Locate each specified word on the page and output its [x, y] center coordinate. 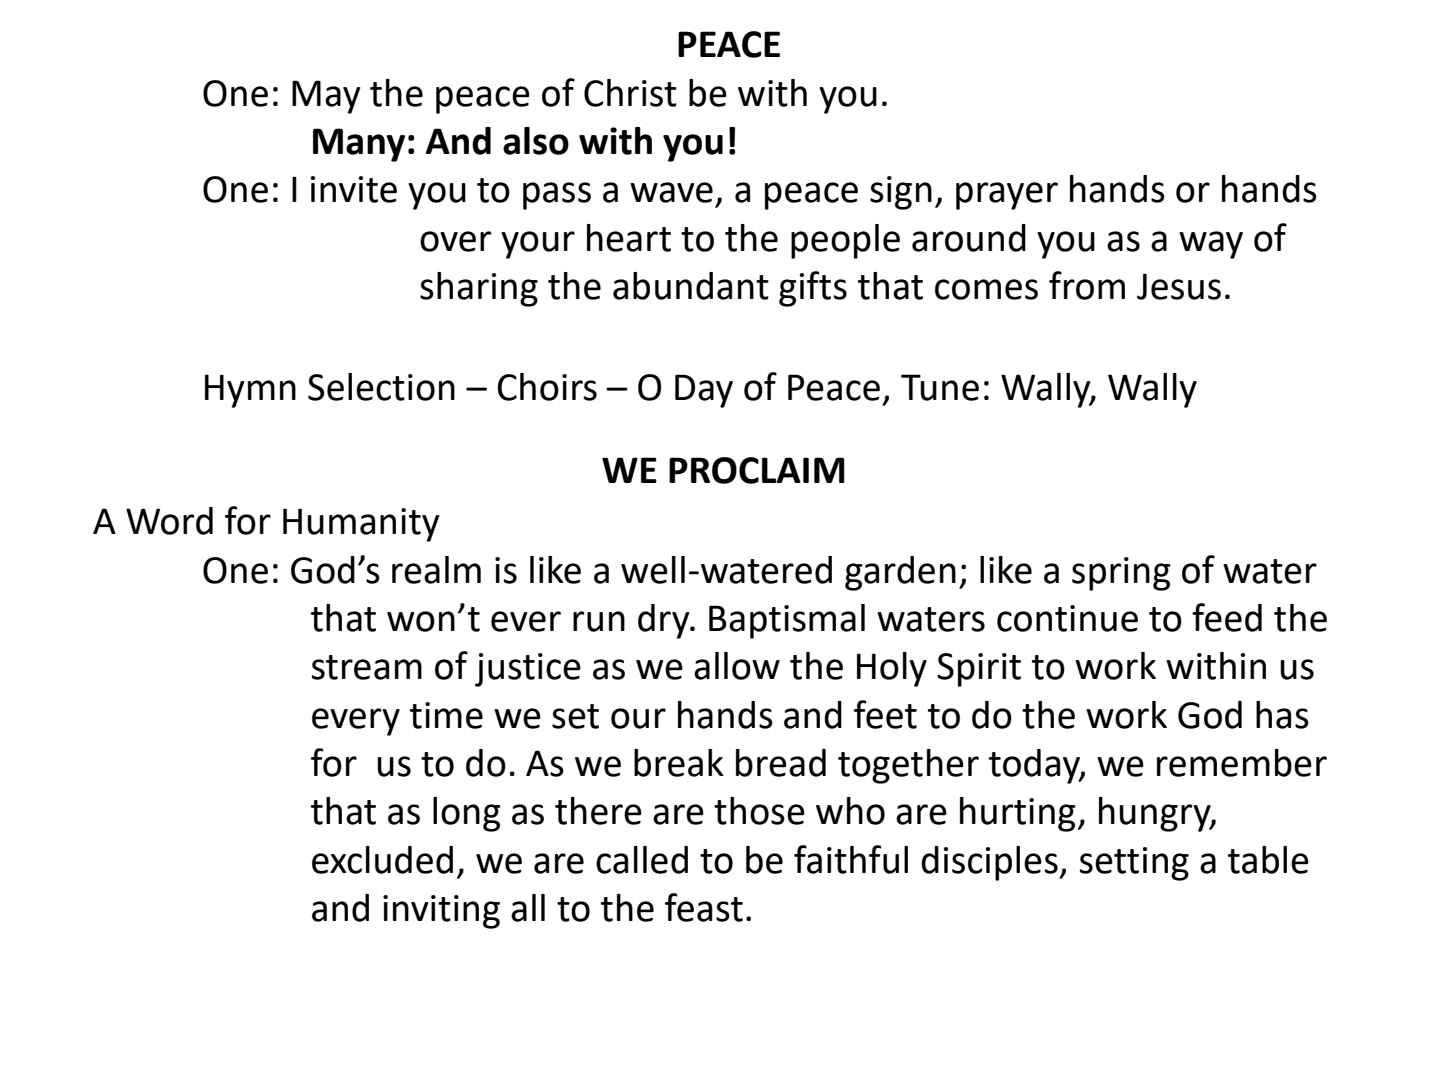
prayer [1007, 196]
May [326, 97]
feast [704, 907]
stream [367, 667]
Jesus [1179, 286]
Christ [630, 93]
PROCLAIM [757, 470]
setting [1134, 864]
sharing [479, 289]
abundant [691, 286]
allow [737, 666]
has [1282, 715]
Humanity [361, 525]
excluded [382, 860]
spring [1121, 574]
